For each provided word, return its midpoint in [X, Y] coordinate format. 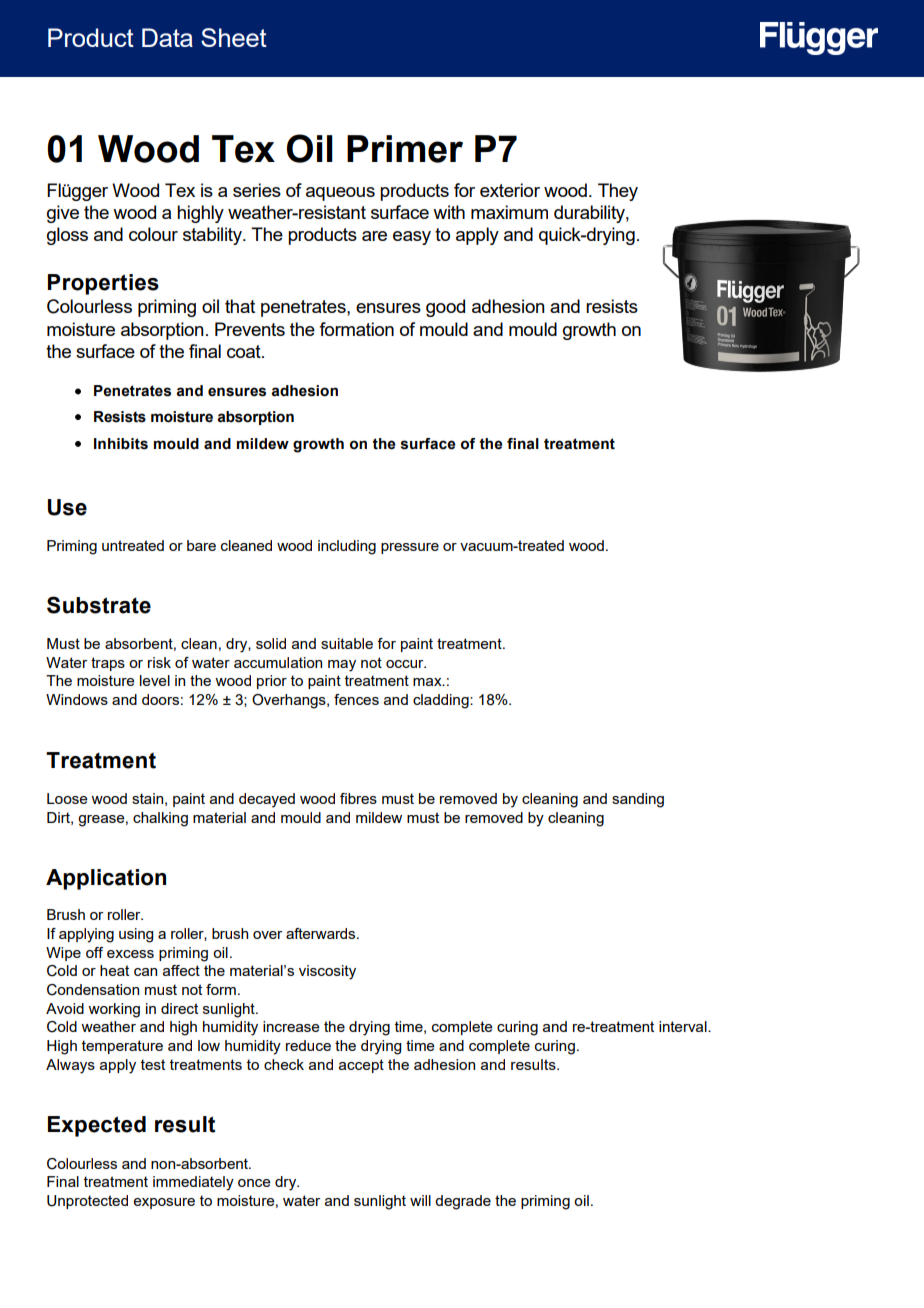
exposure [164, 1203]
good [445, 308]
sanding [638, 800]
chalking [160, 819]
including [347, 547]
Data [167, 37]
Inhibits [121, 444]
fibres [358, 798]
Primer [405, 149]
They [618, 192]
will [420, 1200]
